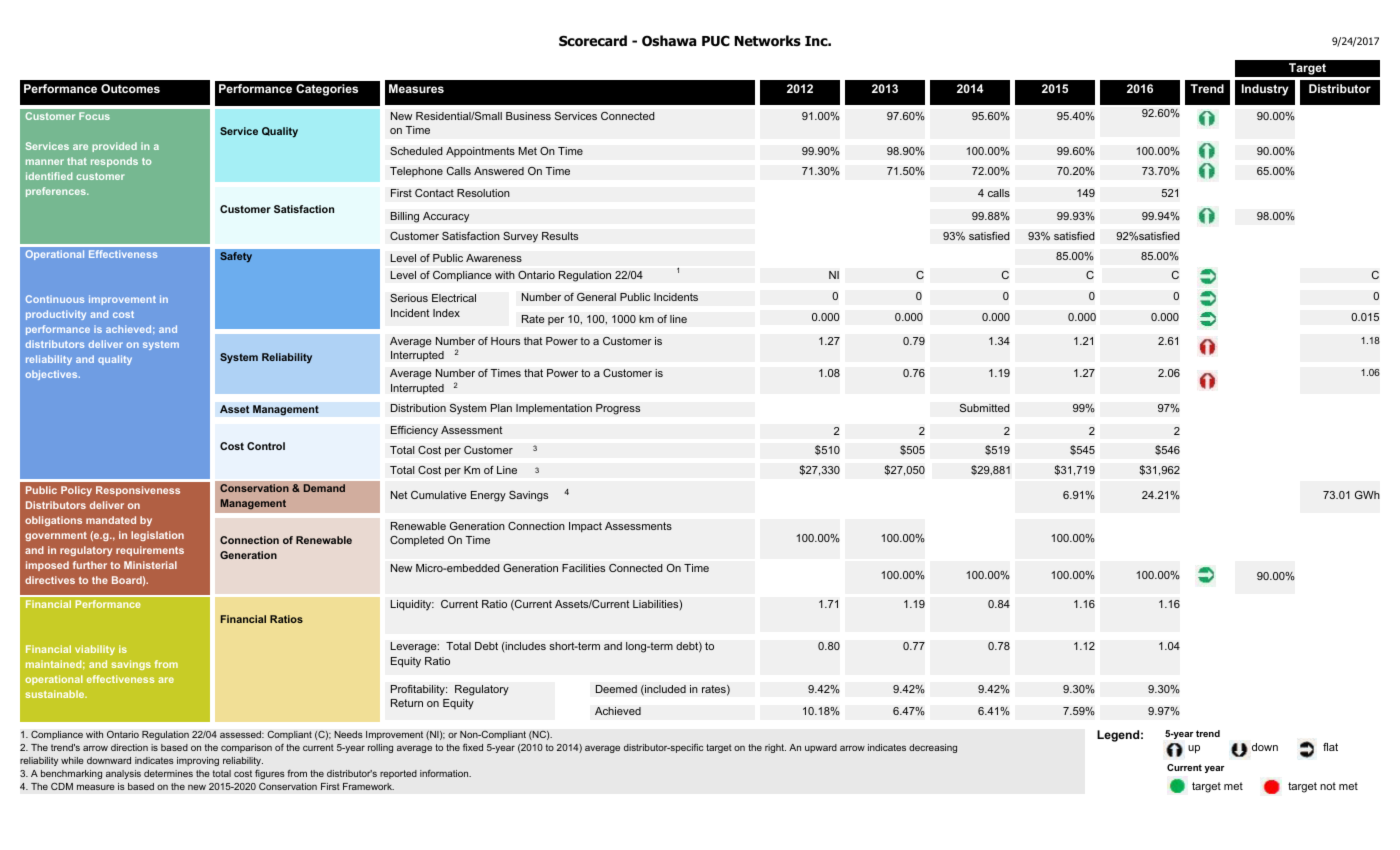 Image resolution: width=1400 pixels, height=850 pixels. Describe the element at coordinates (150, 565) in the page. I see `Ministerial` at that location.
